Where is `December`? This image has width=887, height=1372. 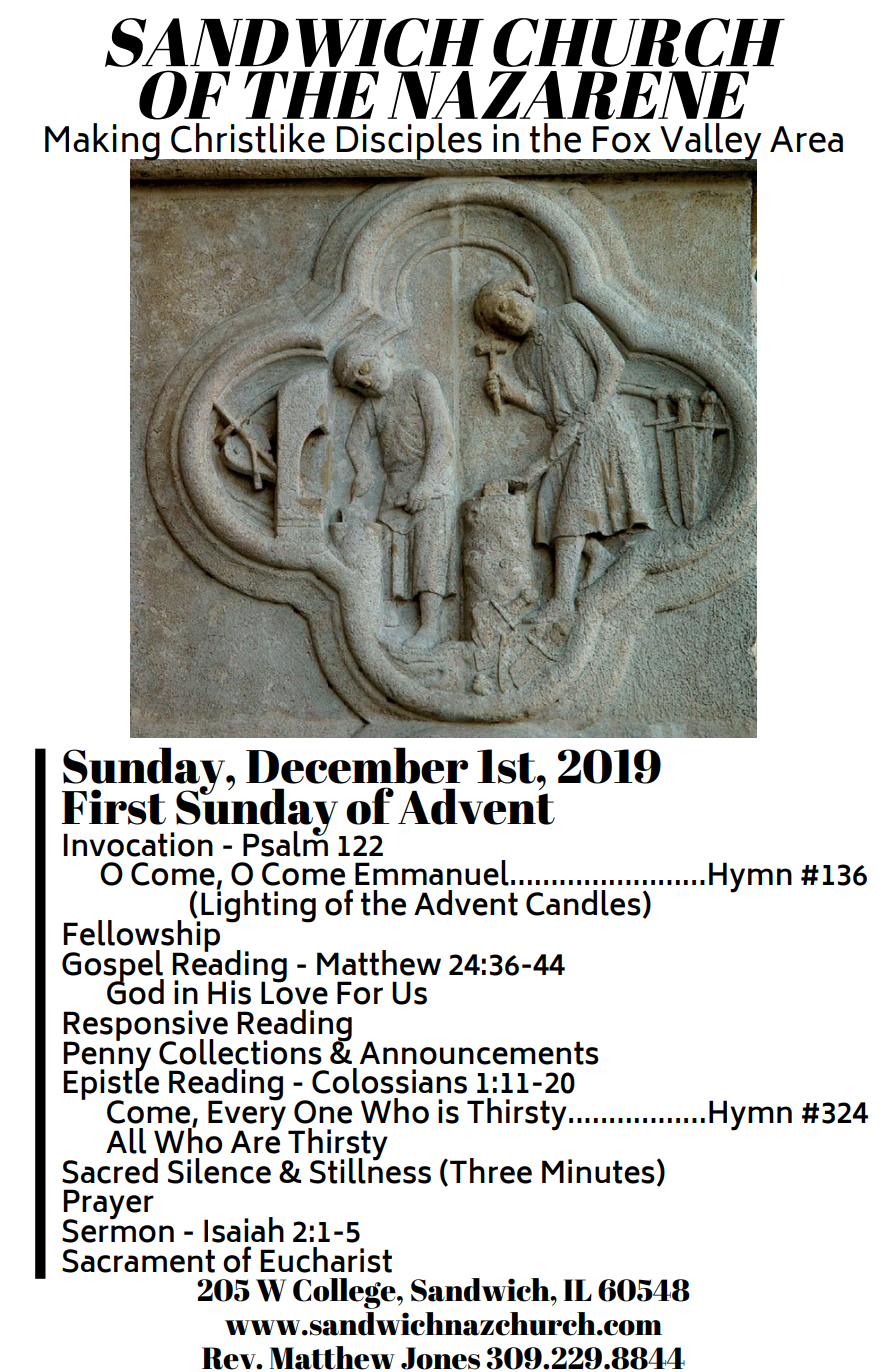
December is located at coordinates (357, 765).
